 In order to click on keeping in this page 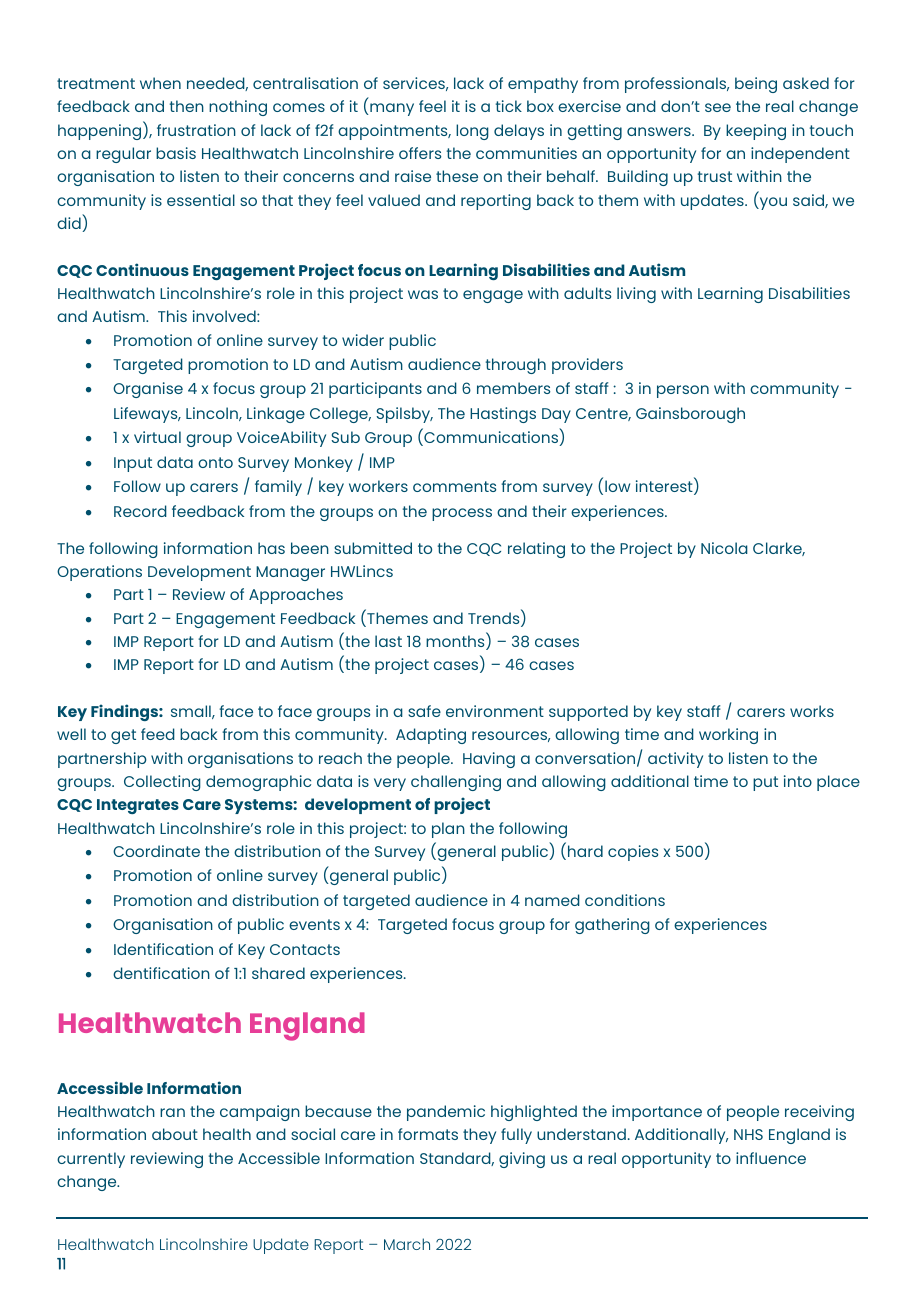, I will do `click(756, 132)`.
